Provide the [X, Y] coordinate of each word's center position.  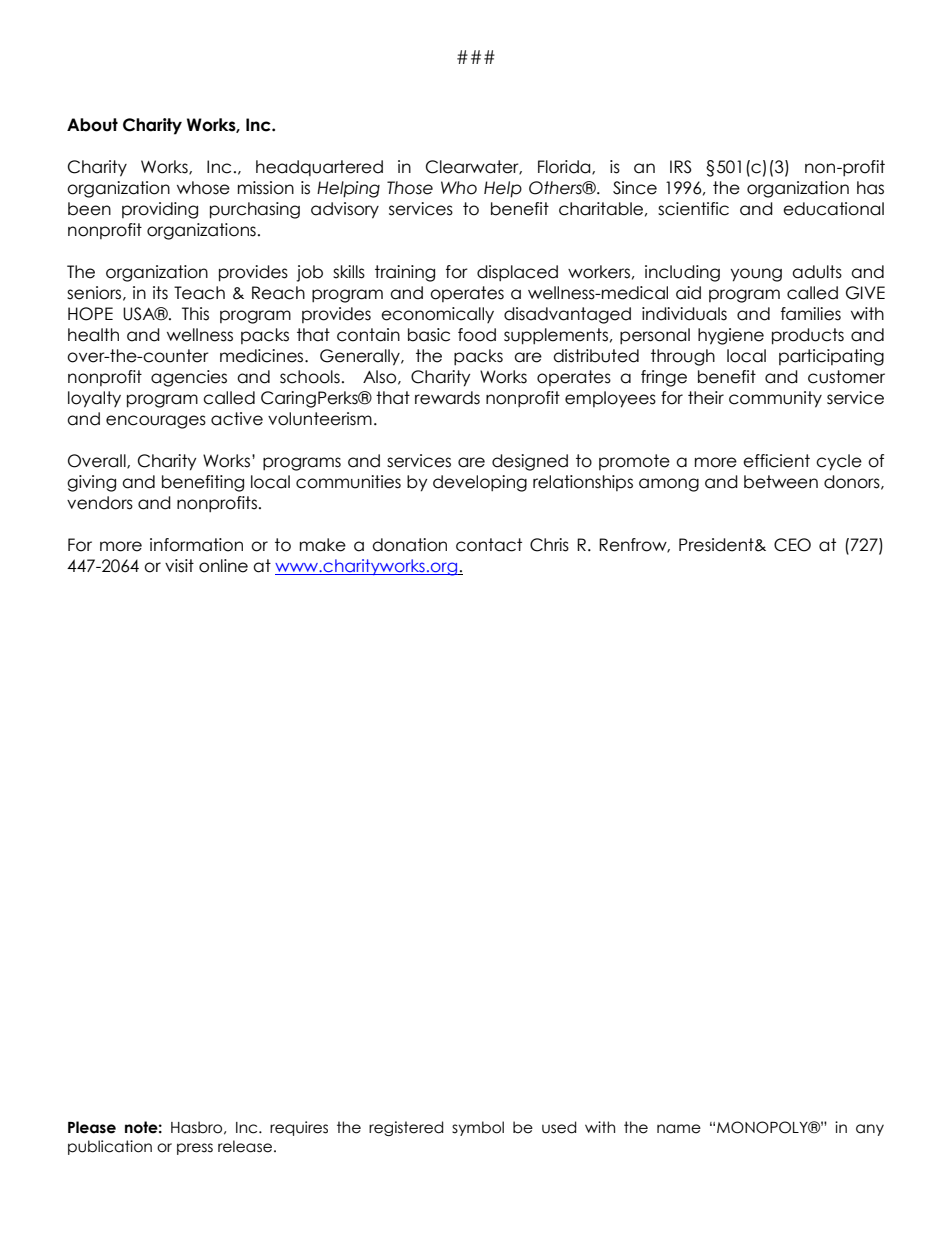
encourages [156, 422]
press [195, 1149]
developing [480, 483]
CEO [792, 545]
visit [179, 566]
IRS [680, 167]
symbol [478, 1128]
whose [203, 188]
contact [489, 545]
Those [410, 188]
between [781, 482]
